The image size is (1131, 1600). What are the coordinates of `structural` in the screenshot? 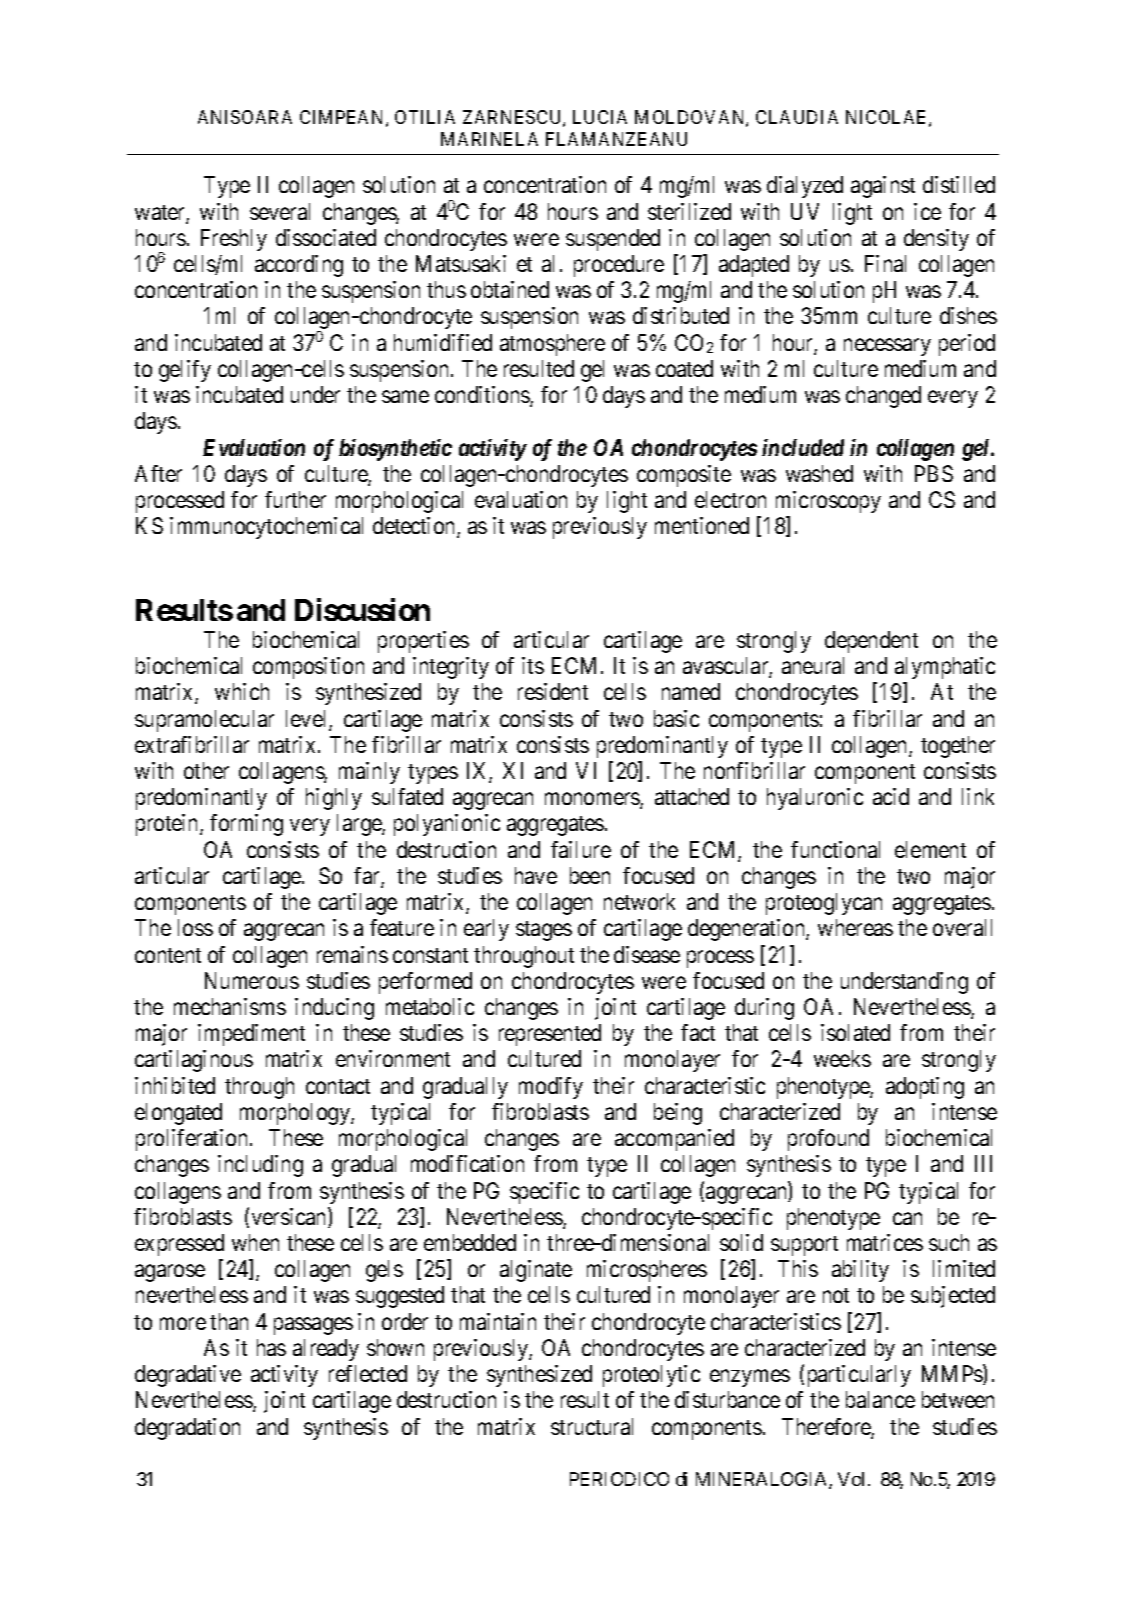 It's located at (592, 1426).
